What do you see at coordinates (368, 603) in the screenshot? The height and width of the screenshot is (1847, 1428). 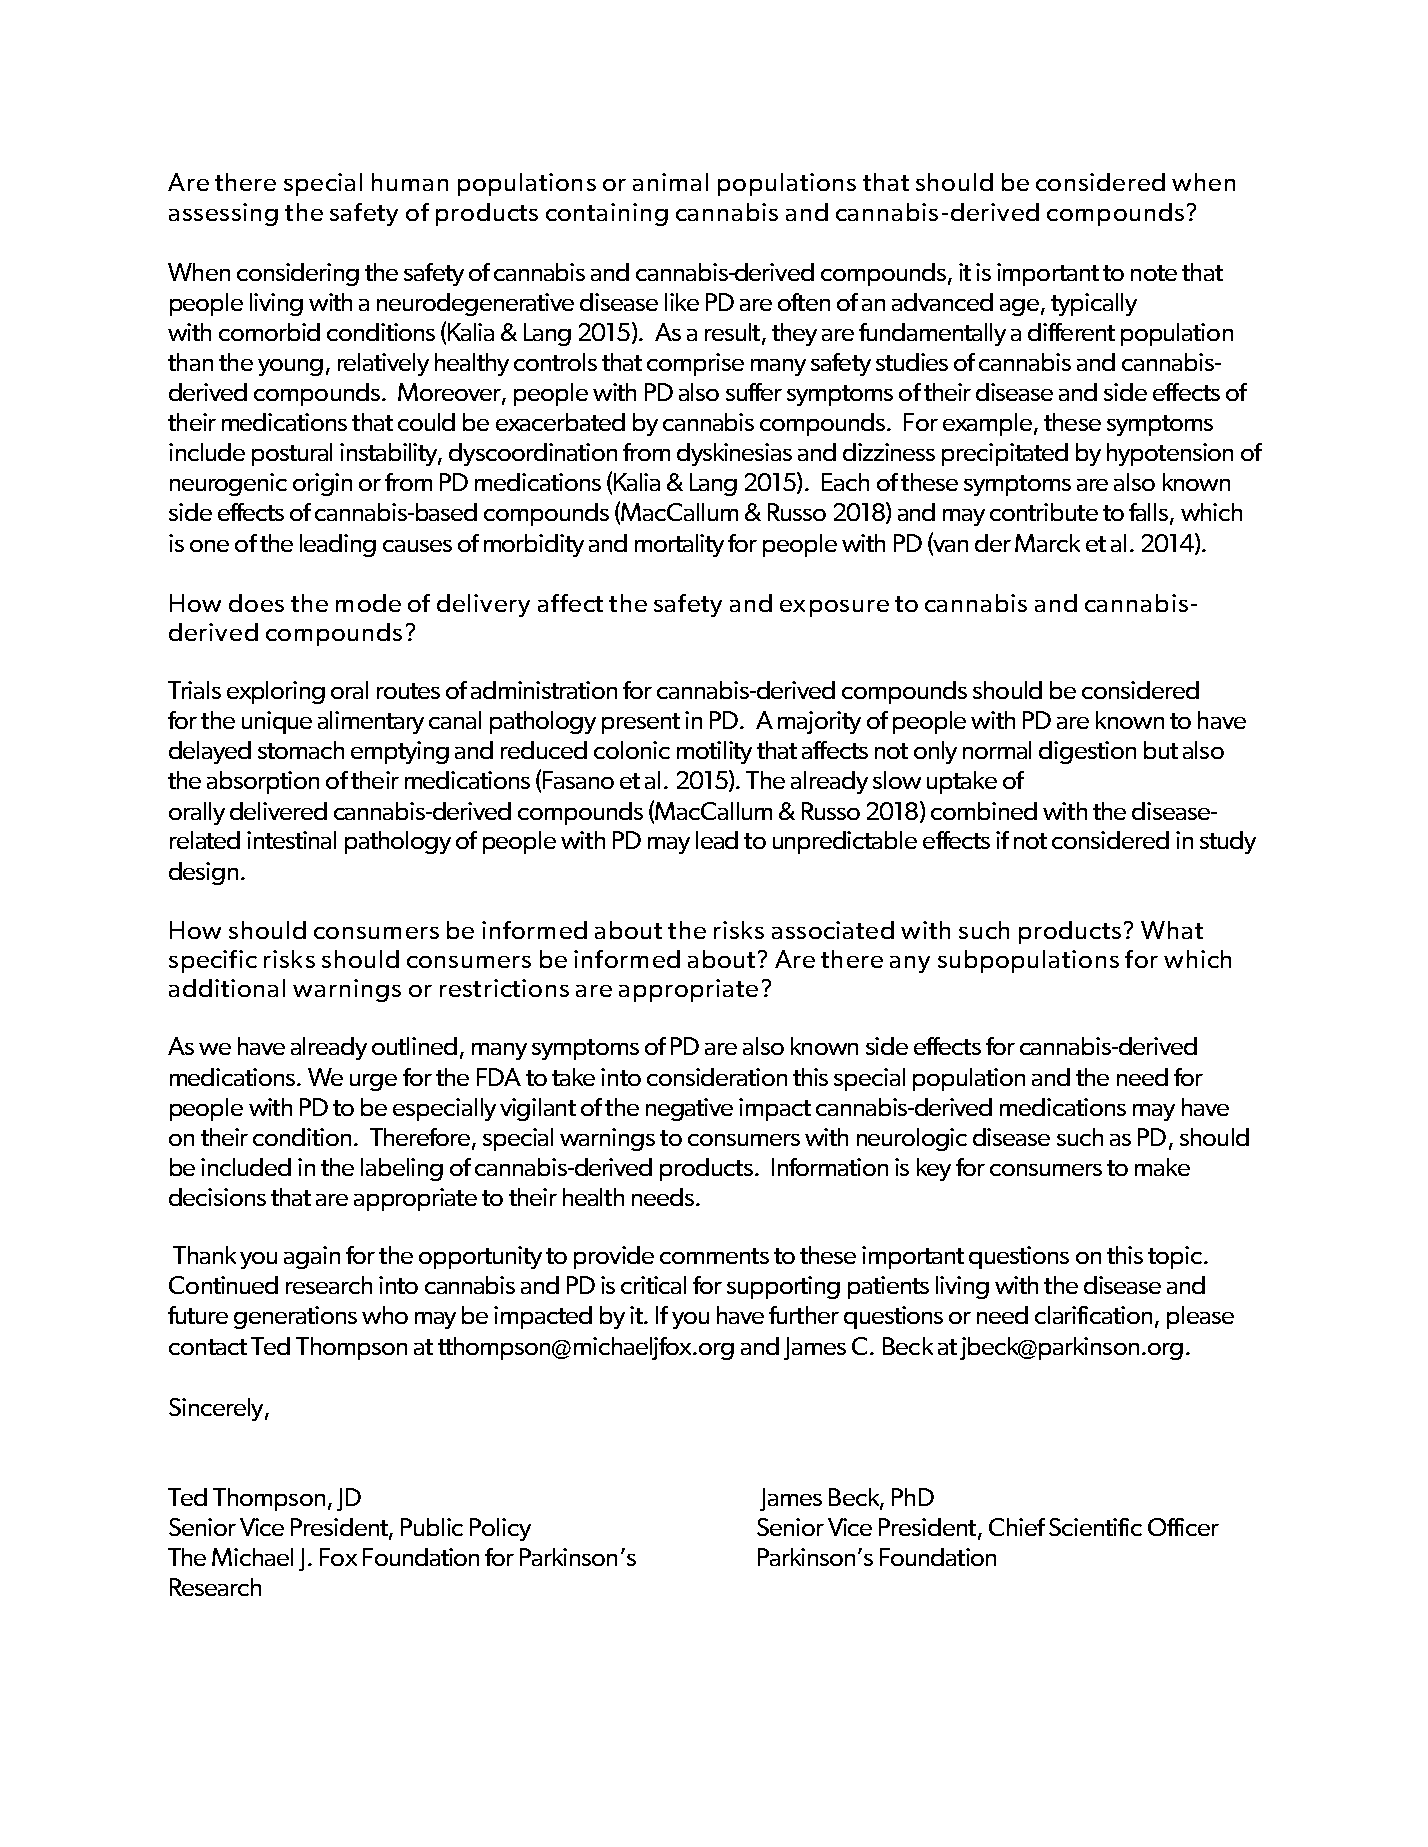 I see `mode` at bounding box center [368, 603].
